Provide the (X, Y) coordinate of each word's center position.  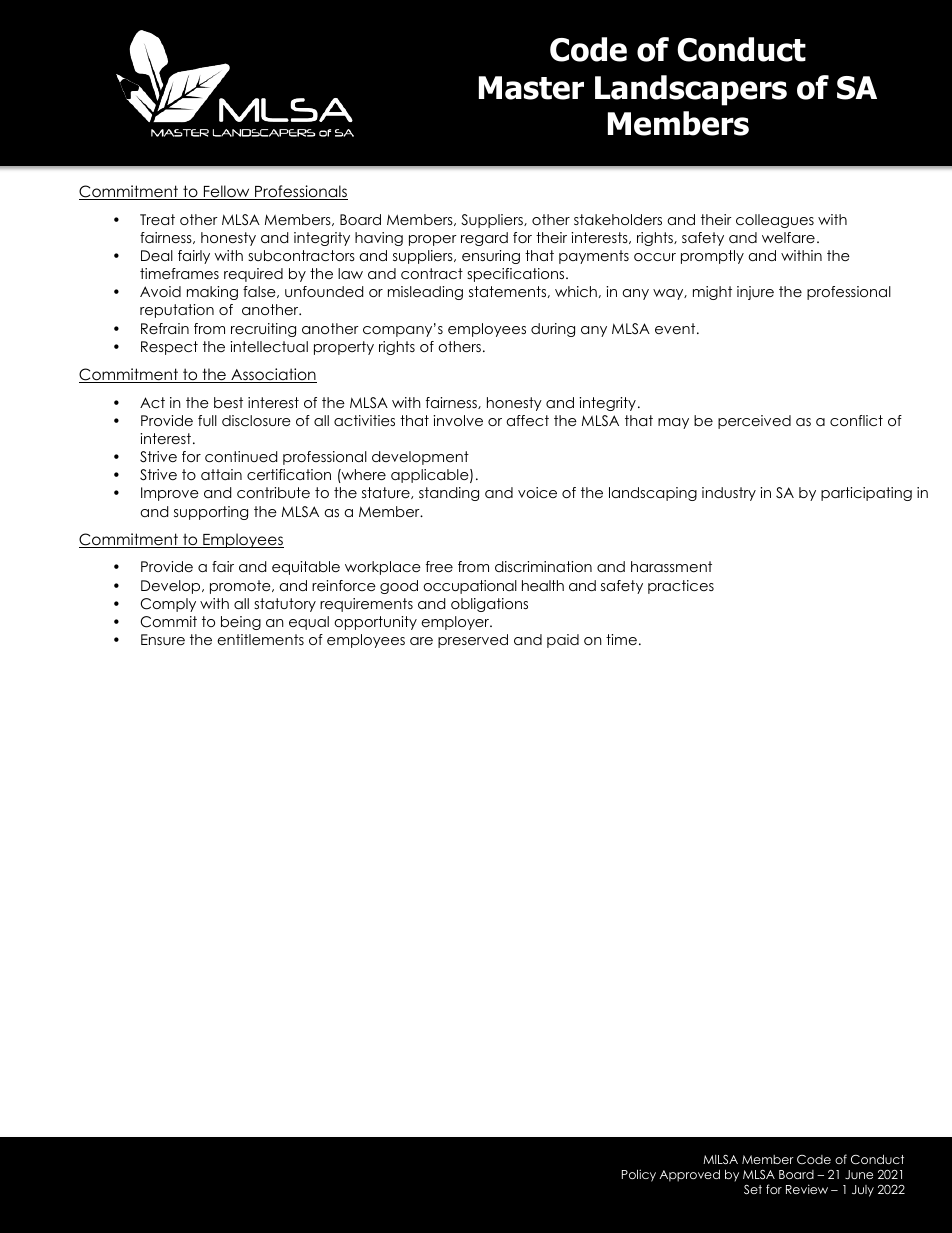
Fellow (226, 192)
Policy (639, 1175)
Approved (689, 1176)
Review (807, 1189)
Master (531, 88)
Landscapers (691, 90)
